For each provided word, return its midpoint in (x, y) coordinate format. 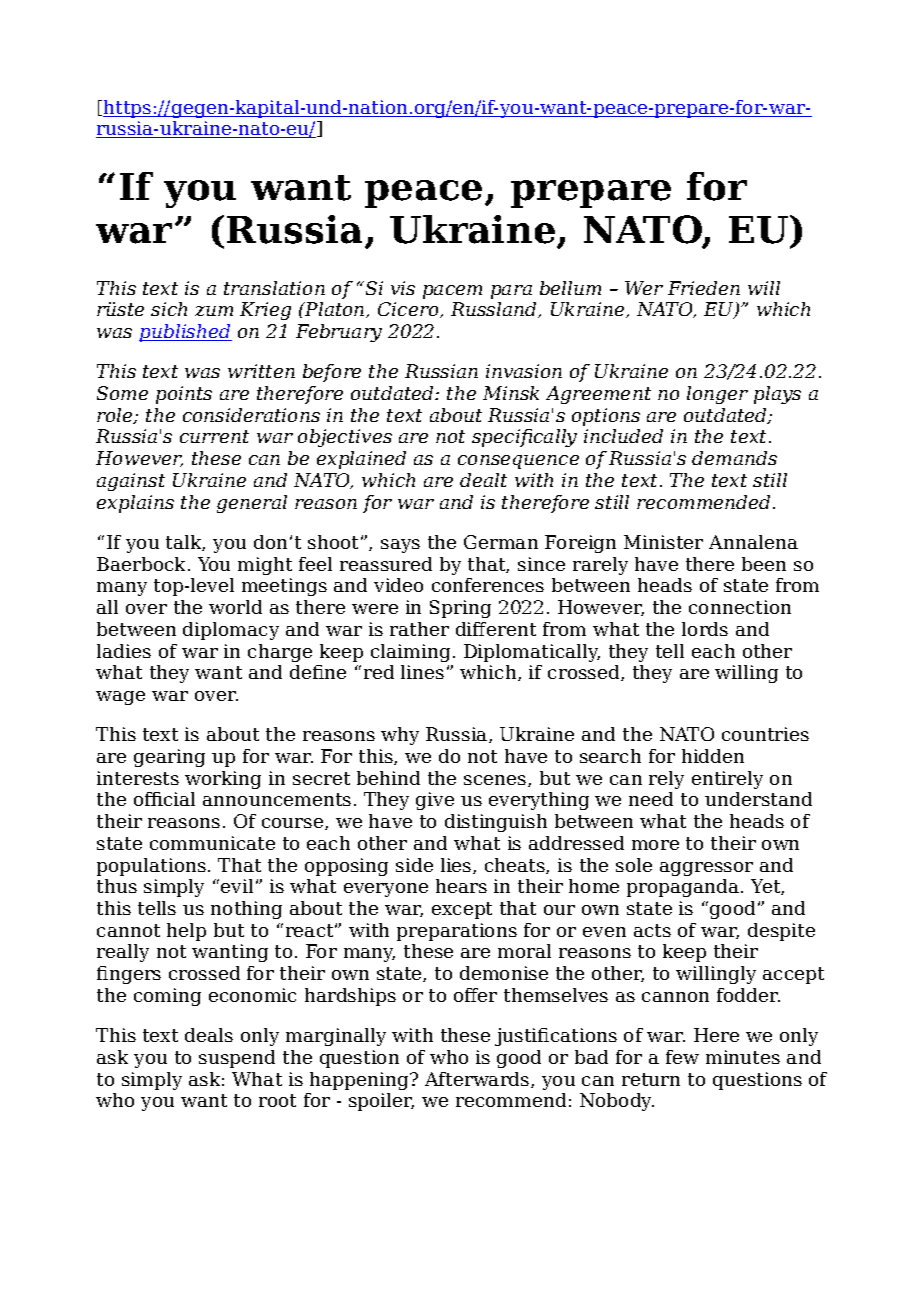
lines (422, 672)
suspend (237, 1059)
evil (237, 886)
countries (765, 734)
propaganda (684, 888)
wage (120, 698)
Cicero (409, 310)
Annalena (753, 542)
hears (461, 886)
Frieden (704, 288)
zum (214, 311)
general (252, 504)
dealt (483, 480)
